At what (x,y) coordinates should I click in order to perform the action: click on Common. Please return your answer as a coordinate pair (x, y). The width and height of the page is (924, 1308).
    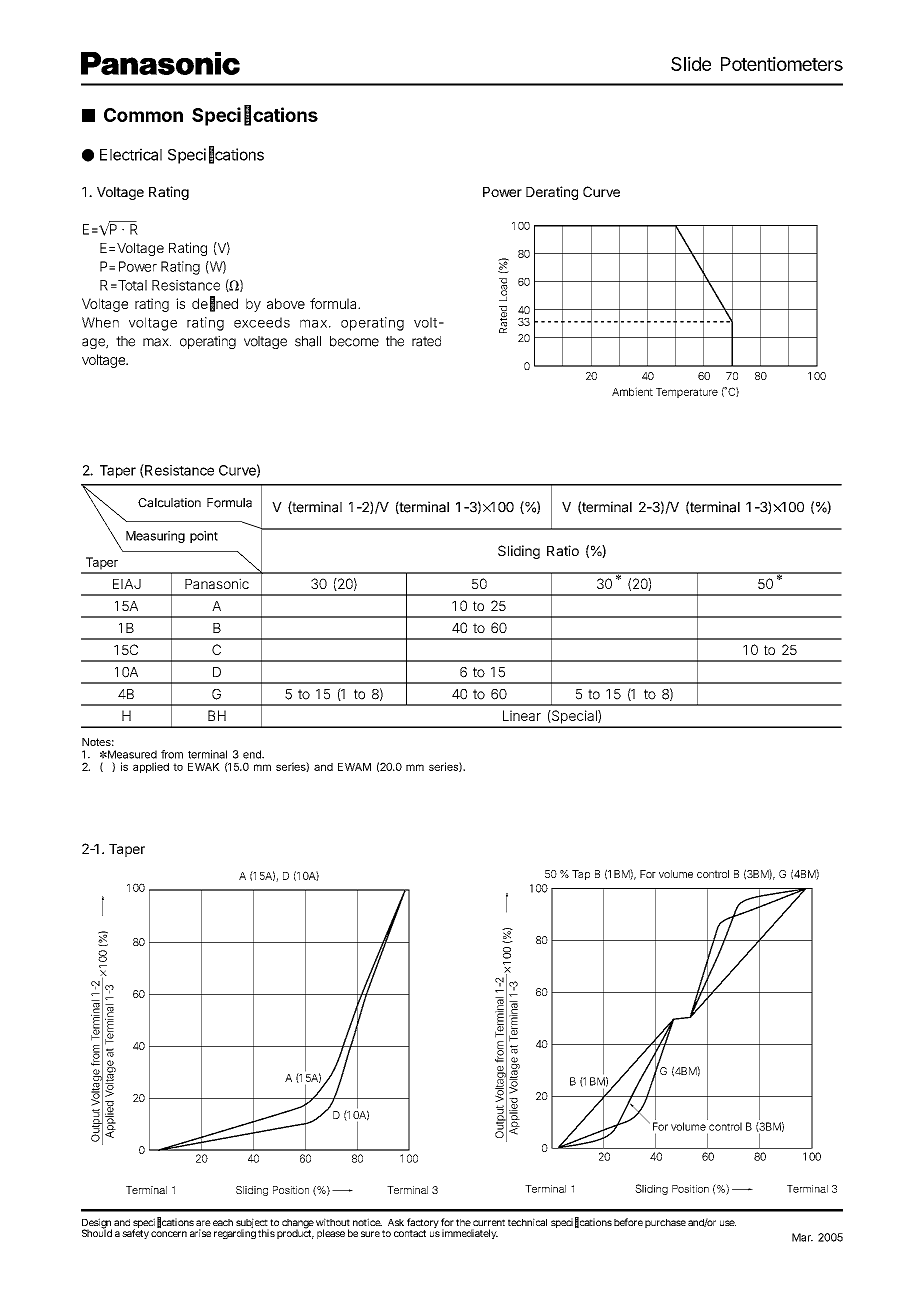
    Looking at the image, I should click on (143, 115).
